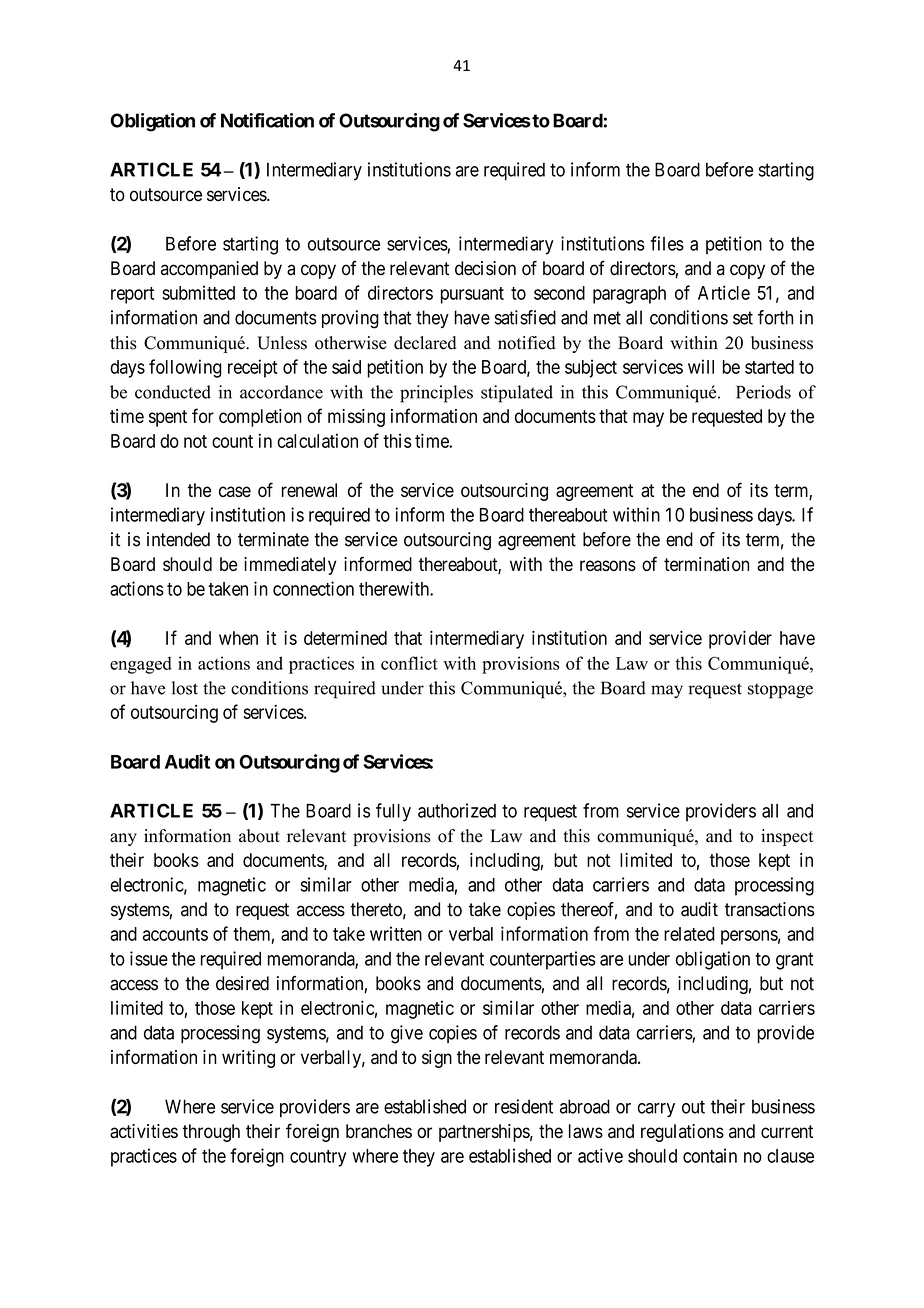  What do you see at coordinates (667, 243) in the screenshot?
I see `files` at bounding box center [667, 243].
